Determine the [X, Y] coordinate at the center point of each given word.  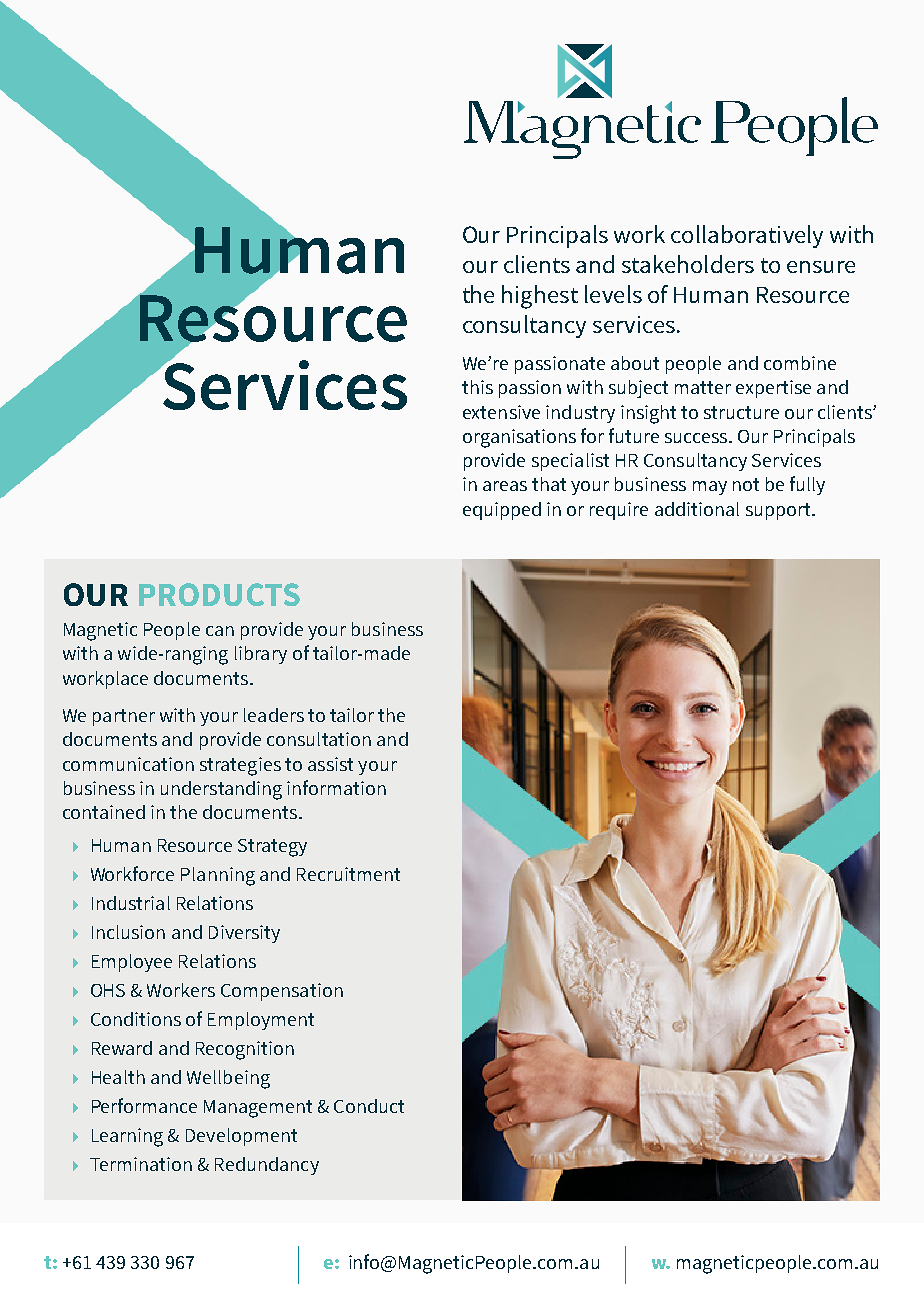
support [779, 511]
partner [124, 717]
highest [540, 297]
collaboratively [747, 236]
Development [241, 1137]
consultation [319, 739]
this [477, 387]
